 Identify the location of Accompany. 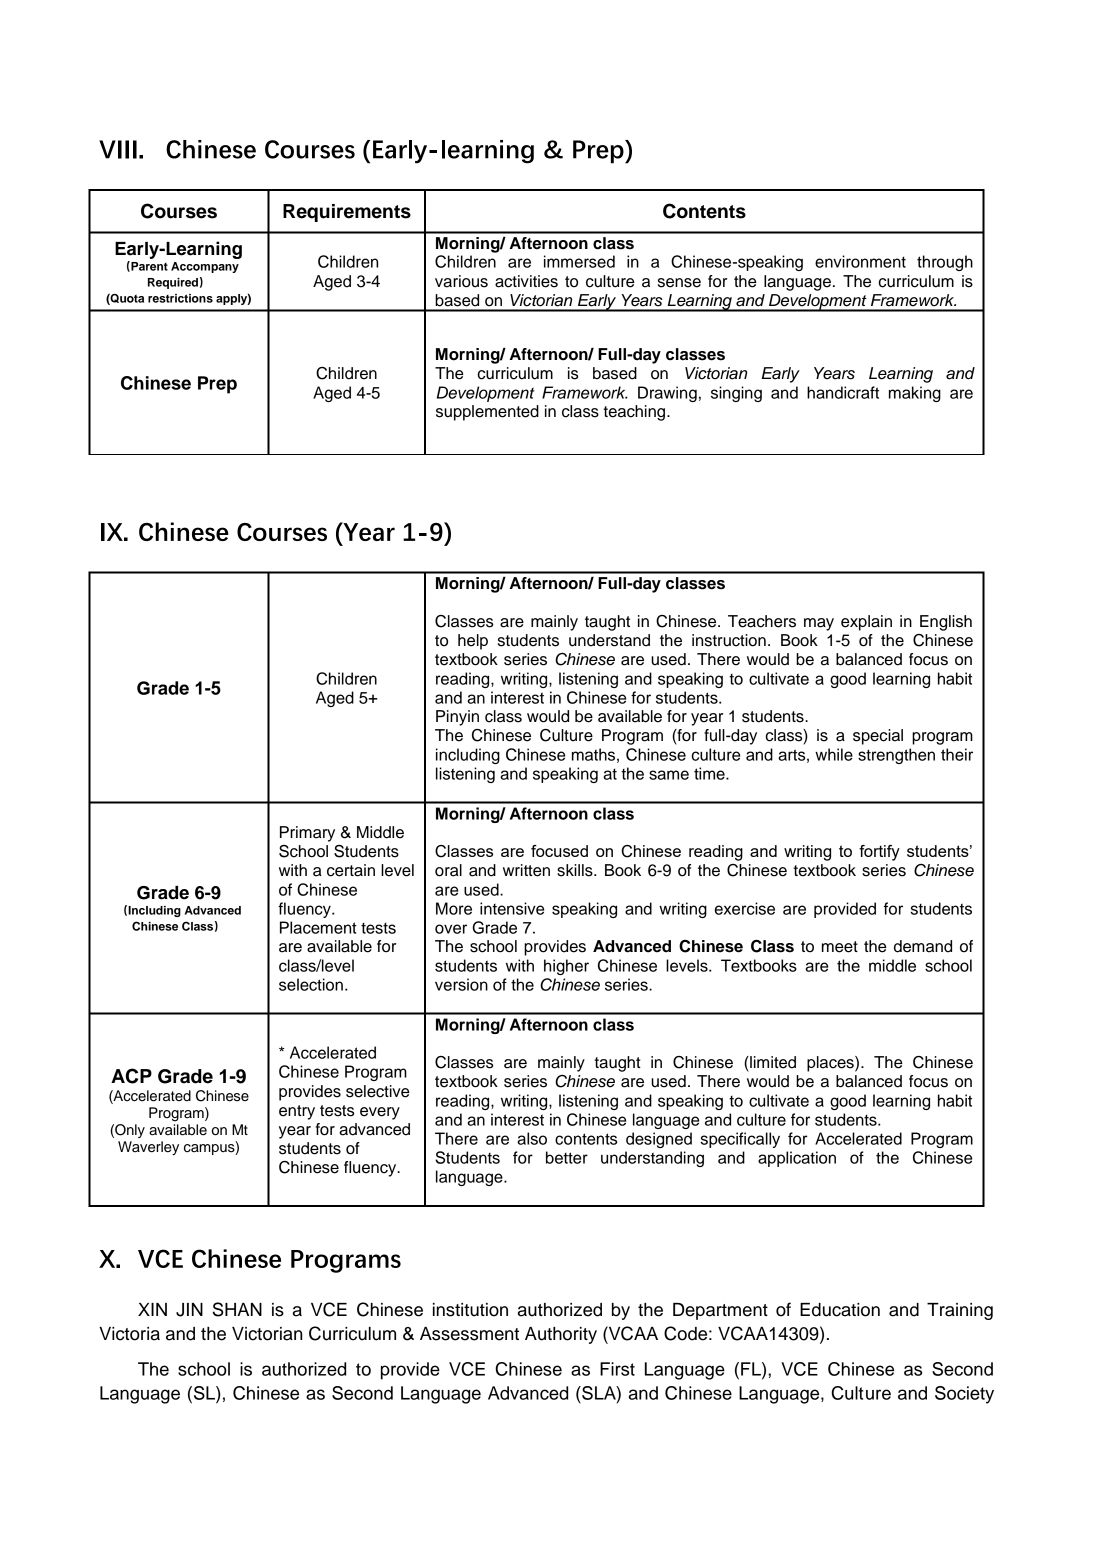
(205, 267).
